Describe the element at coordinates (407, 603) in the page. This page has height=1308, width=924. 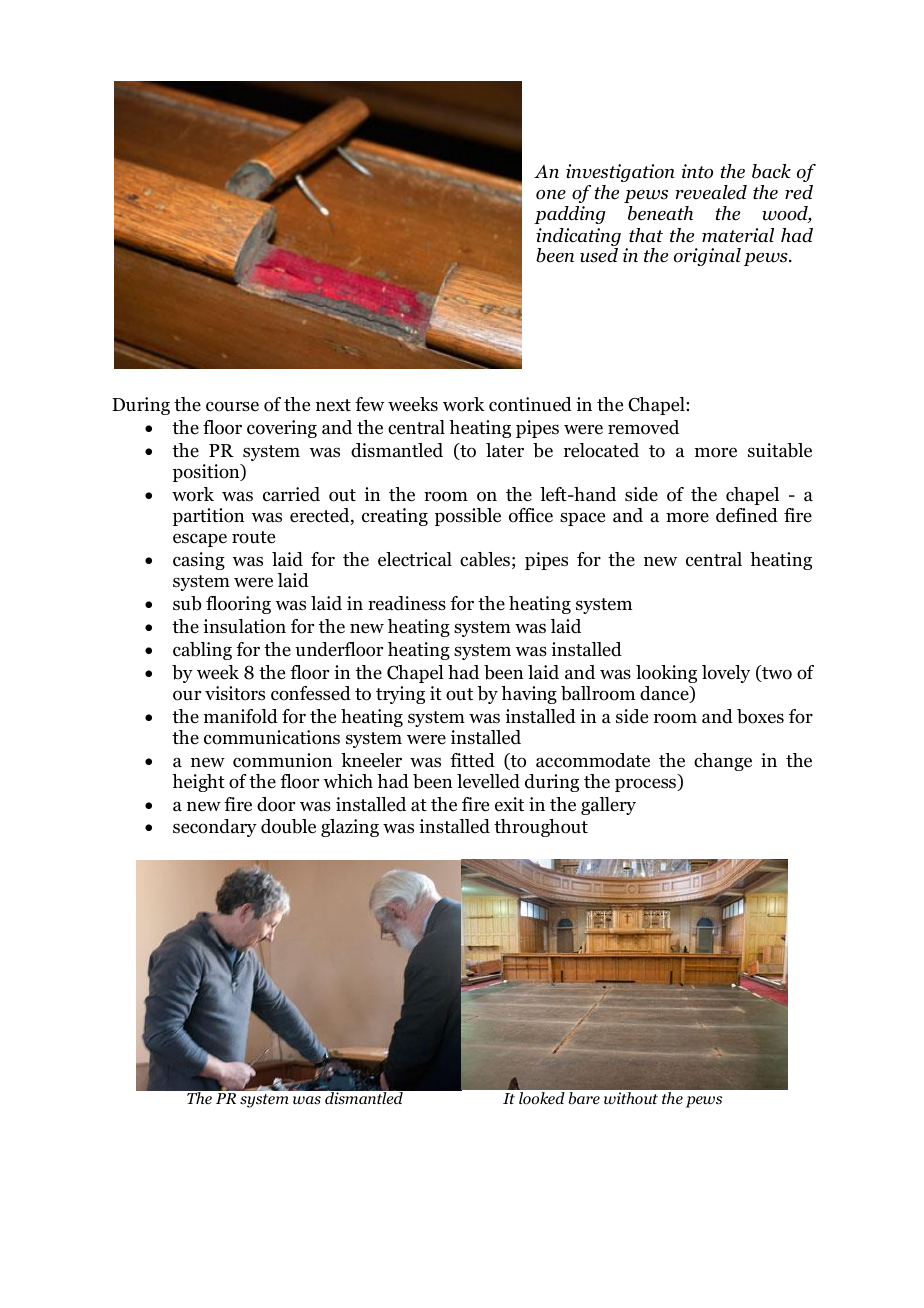
I see `readiness` at that location.
